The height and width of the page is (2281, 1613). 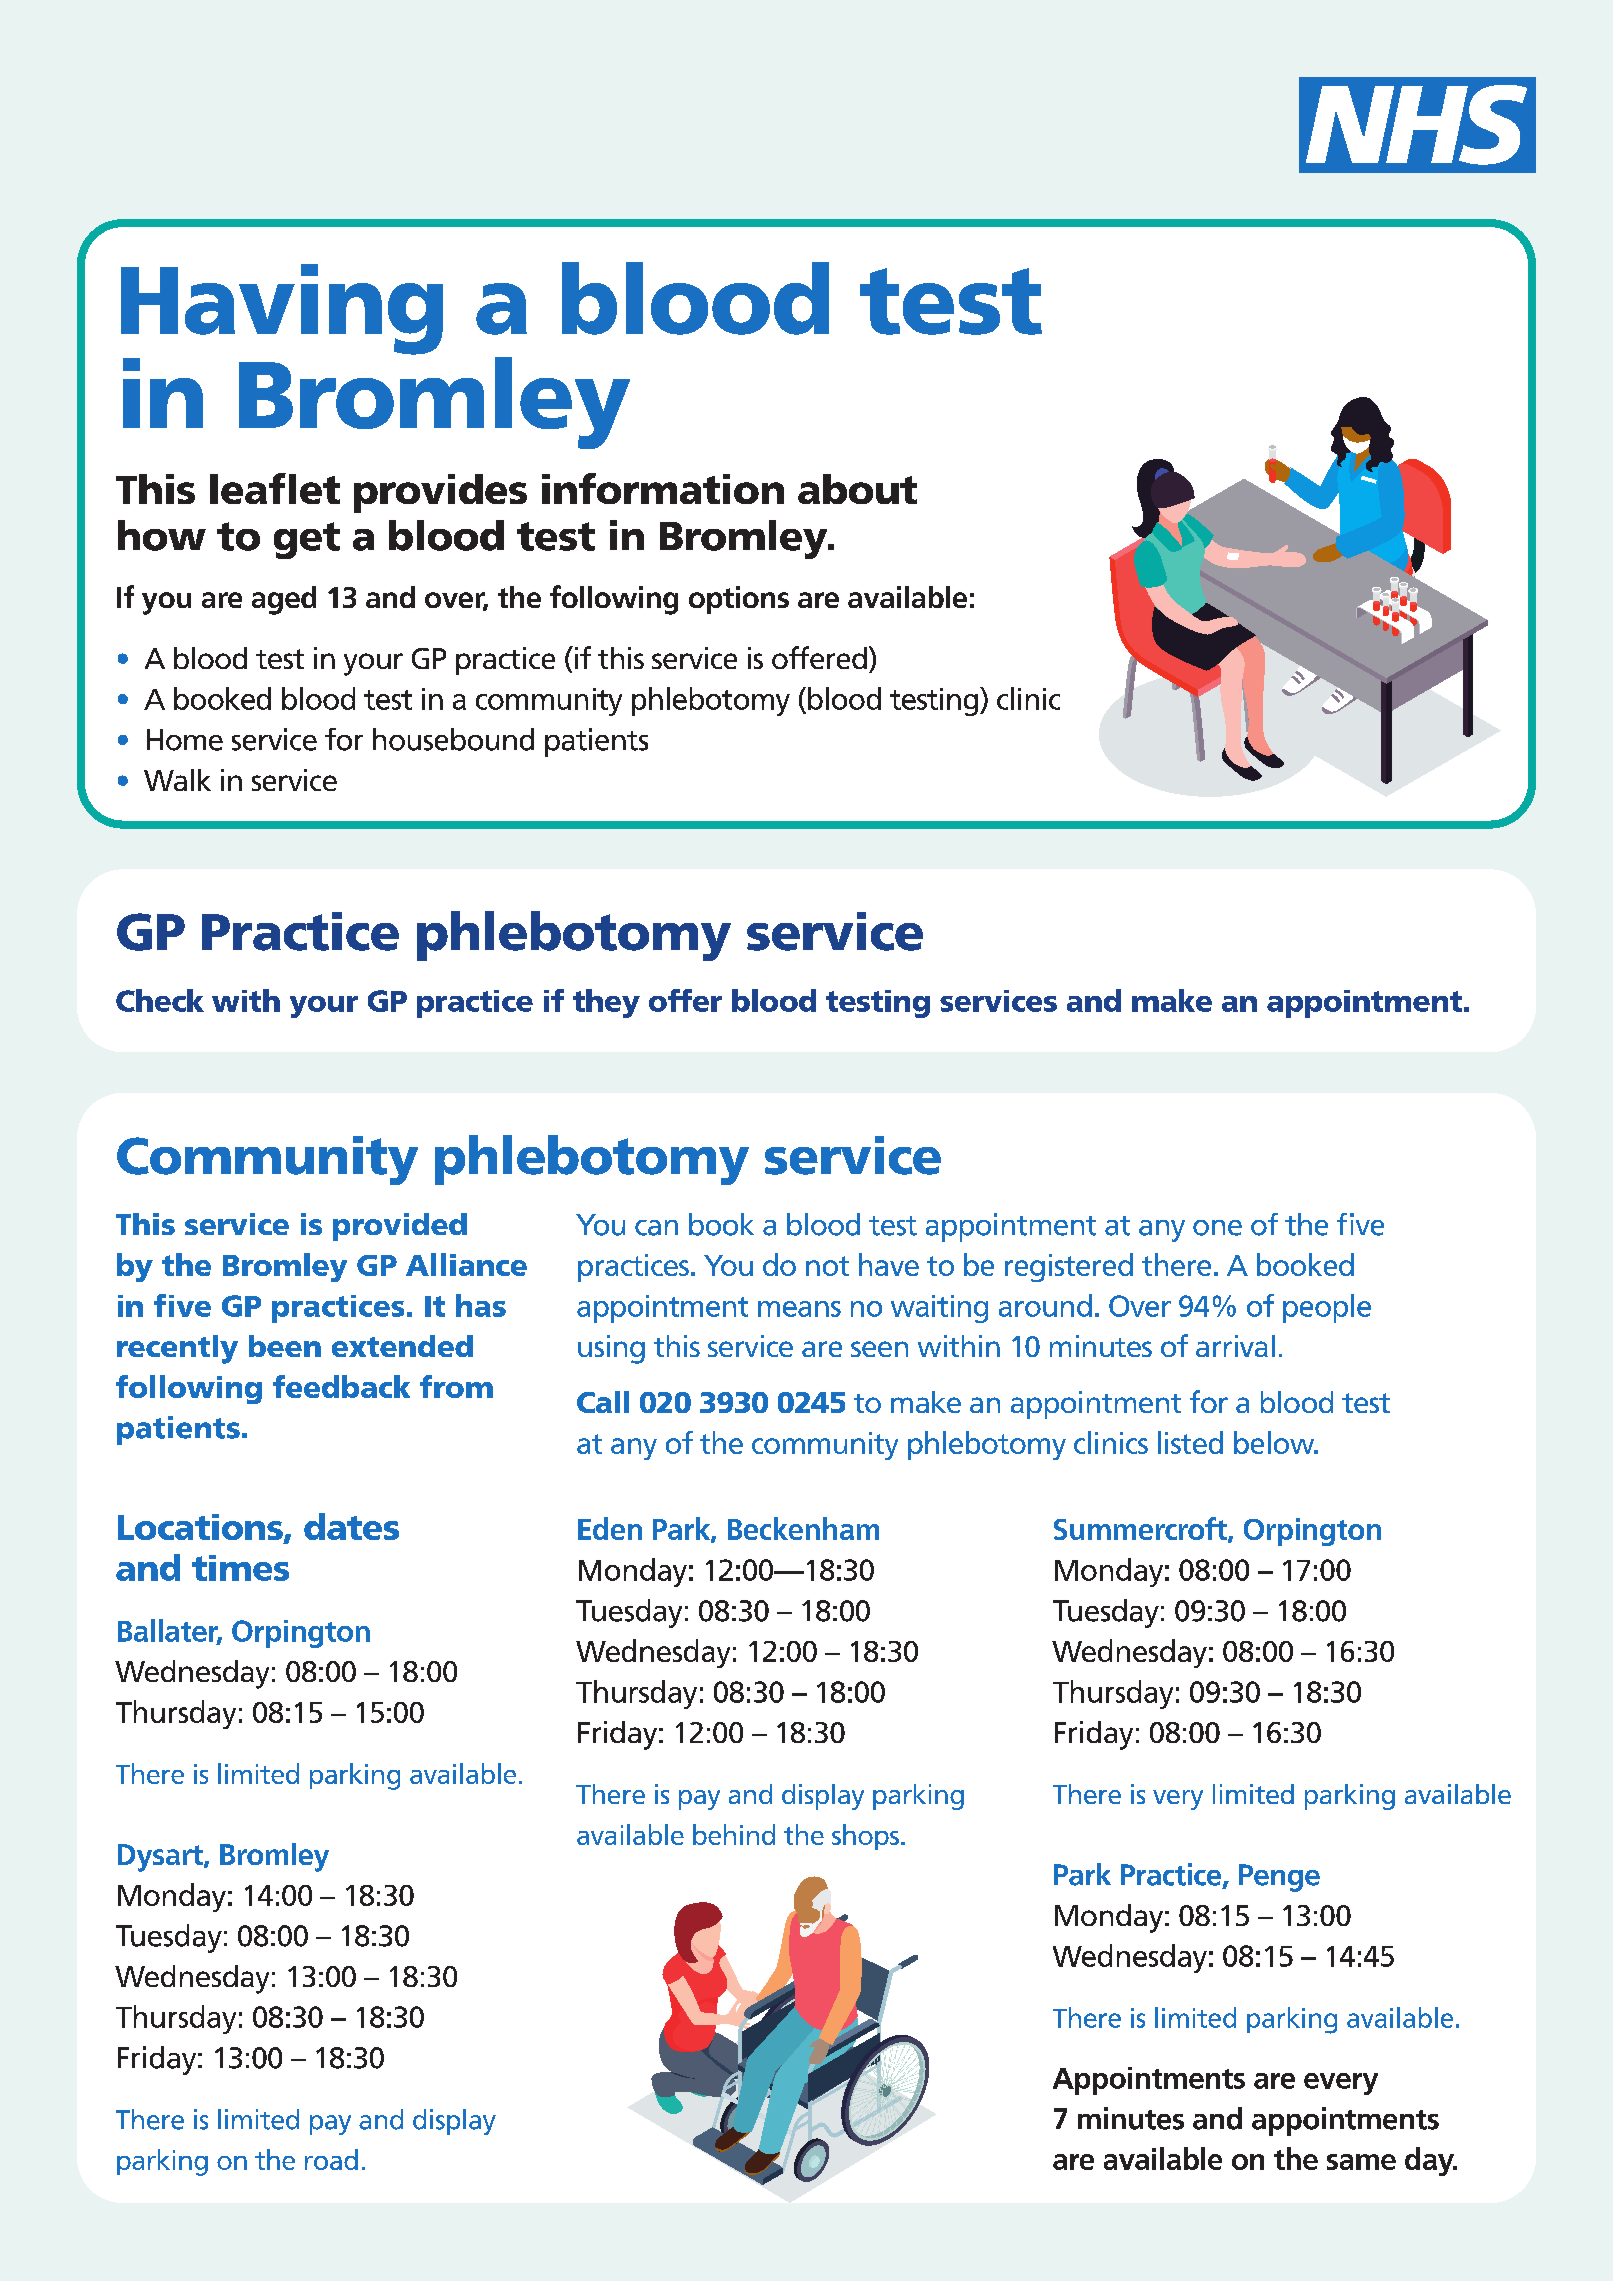 What do you see at coordinates (827, 1266) in the page?
I see `not` at bounding box center [827, 1266].
